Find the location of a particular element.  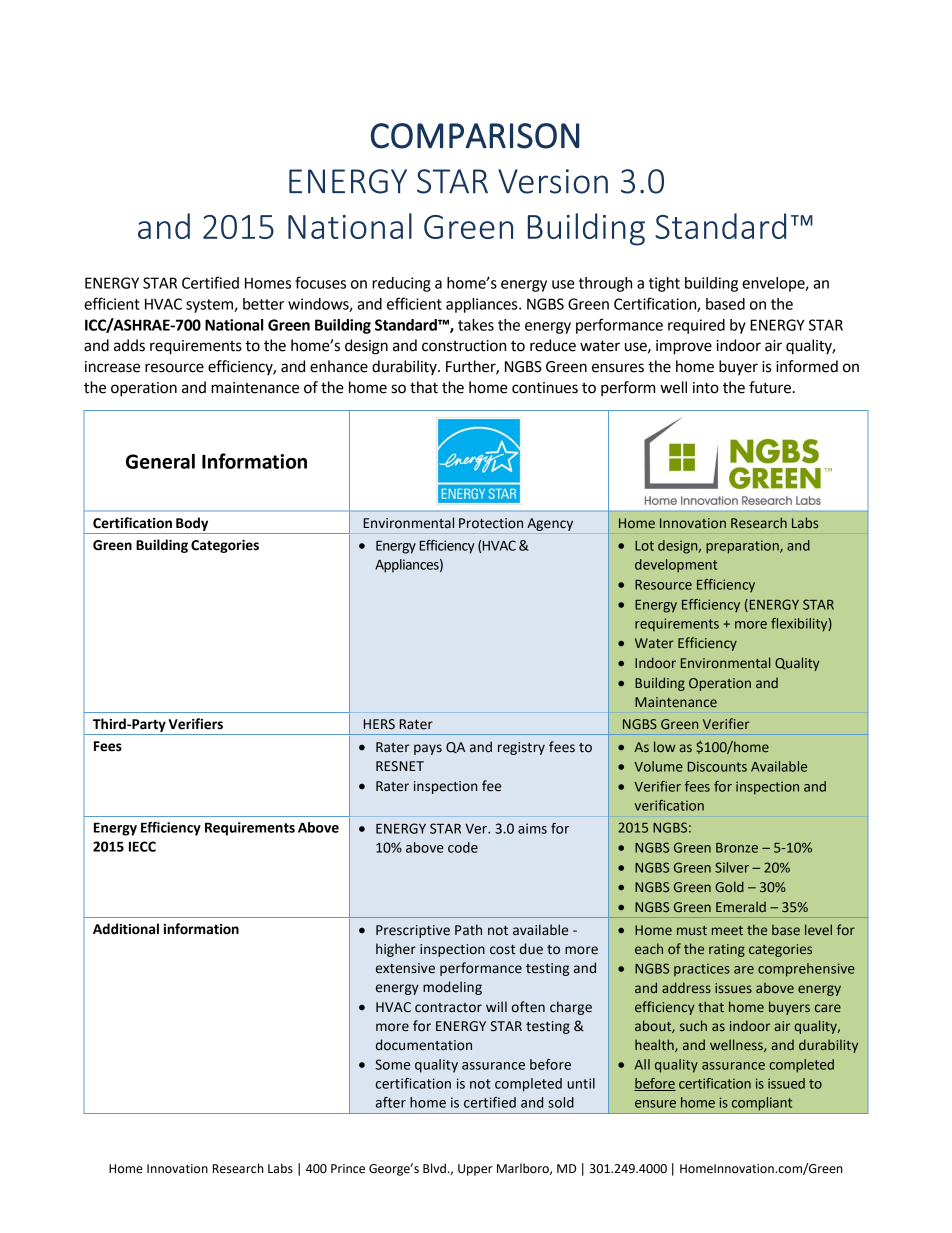

COMPARISON is located at coordinates (475, 136).
